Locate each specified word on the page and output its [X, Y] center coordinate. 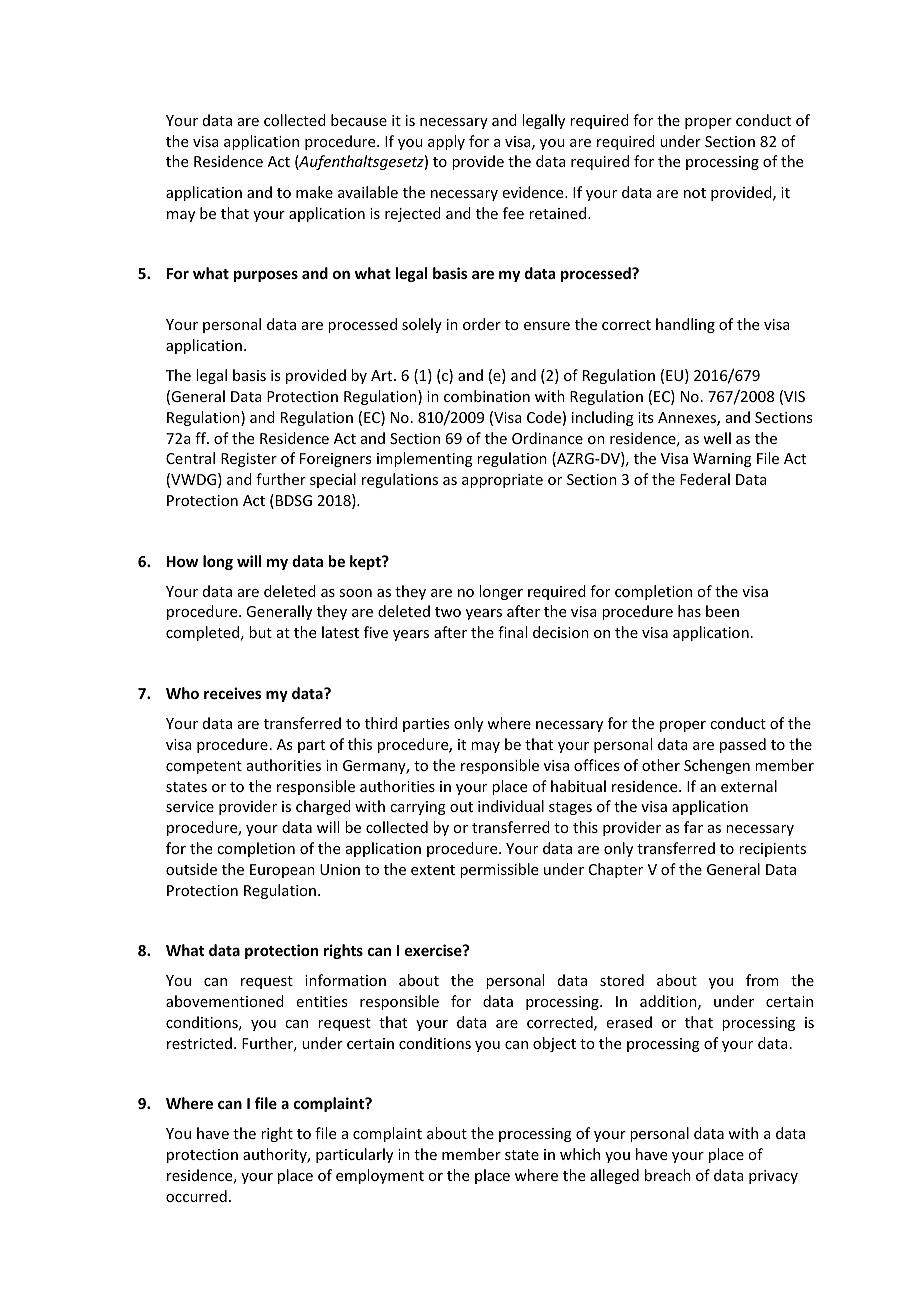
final [512, 632]
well [717, 438]
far [693, 827]
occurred [196, 1196]
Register [249, 460]
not [695, 193]
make [314, 192]
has [689, 611]
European [282, 871]
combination [487, 396]
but [260, 632]
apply [446, 142]
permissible [499, 870]
